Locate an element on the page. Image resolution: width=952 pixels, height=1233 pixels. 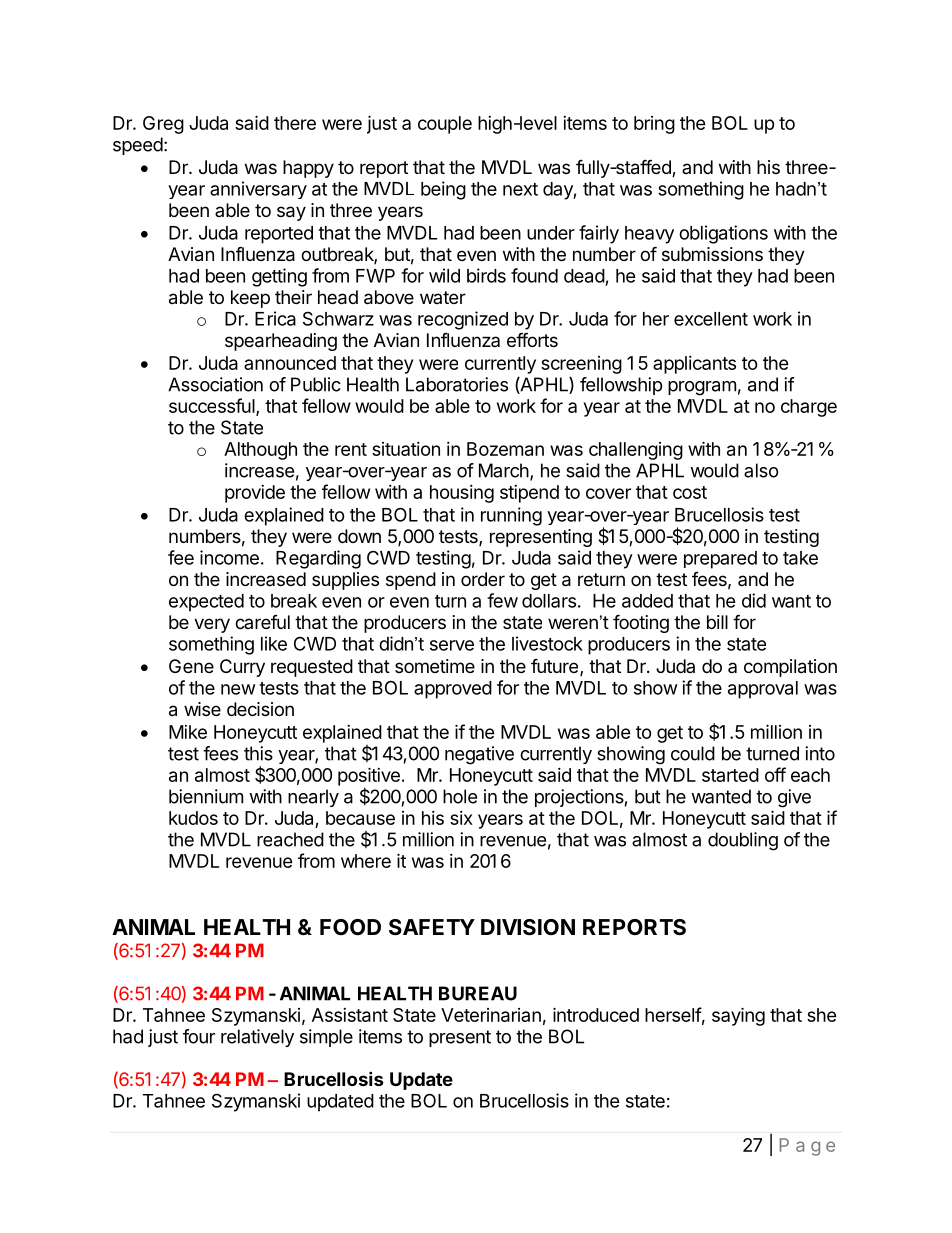
Greg is located at coordinates (163, 125).
